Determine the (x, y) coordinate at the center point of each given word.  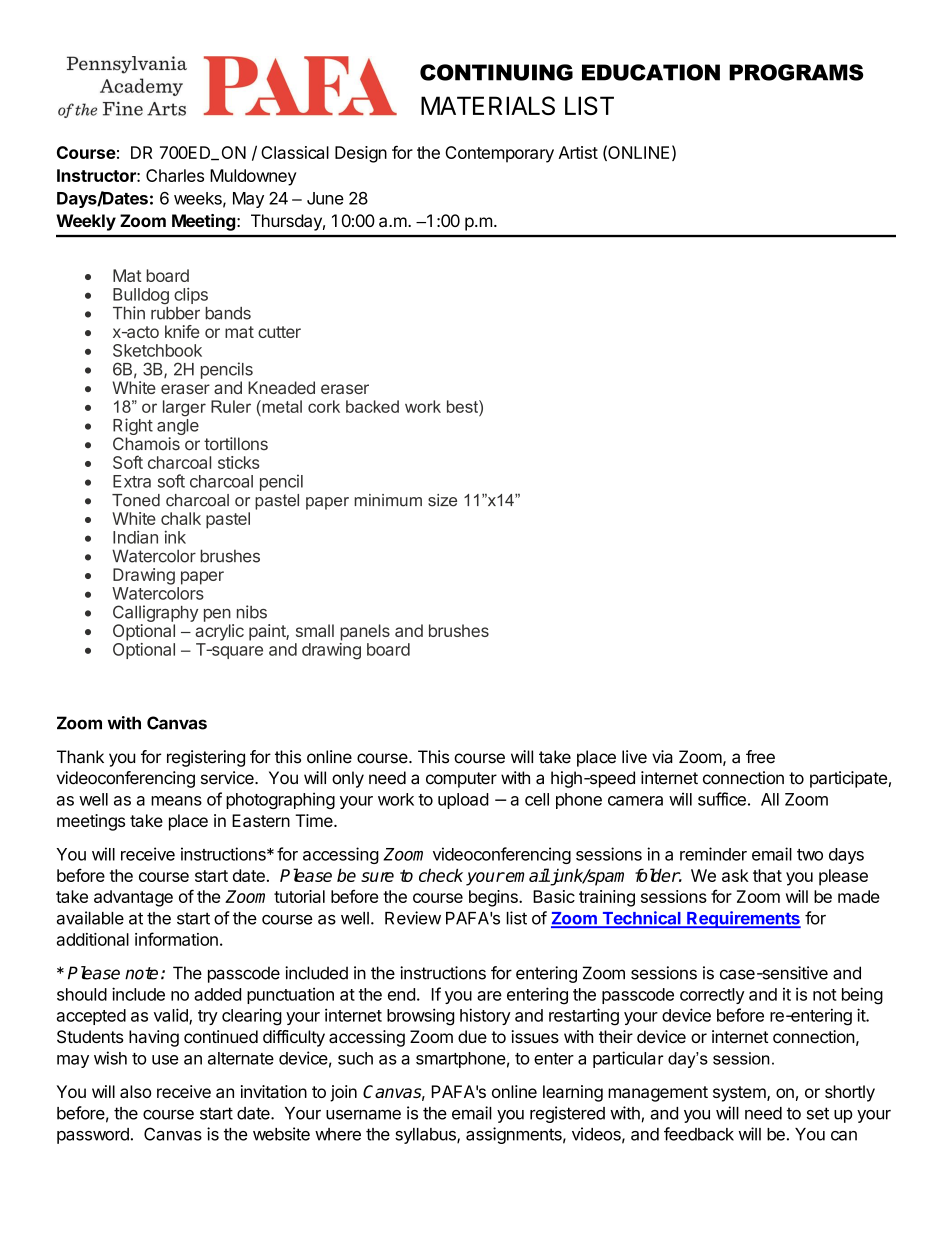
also (135, 1091)
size (442, 500)
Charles (175, 175)
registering (206, 758)
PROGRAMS (796, 72)
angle (178, 428)
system (740, 1094)
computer (461, 780)
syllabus (426, 1136)
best (463, 406)
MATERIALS (488, 105)
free (760, 757)
